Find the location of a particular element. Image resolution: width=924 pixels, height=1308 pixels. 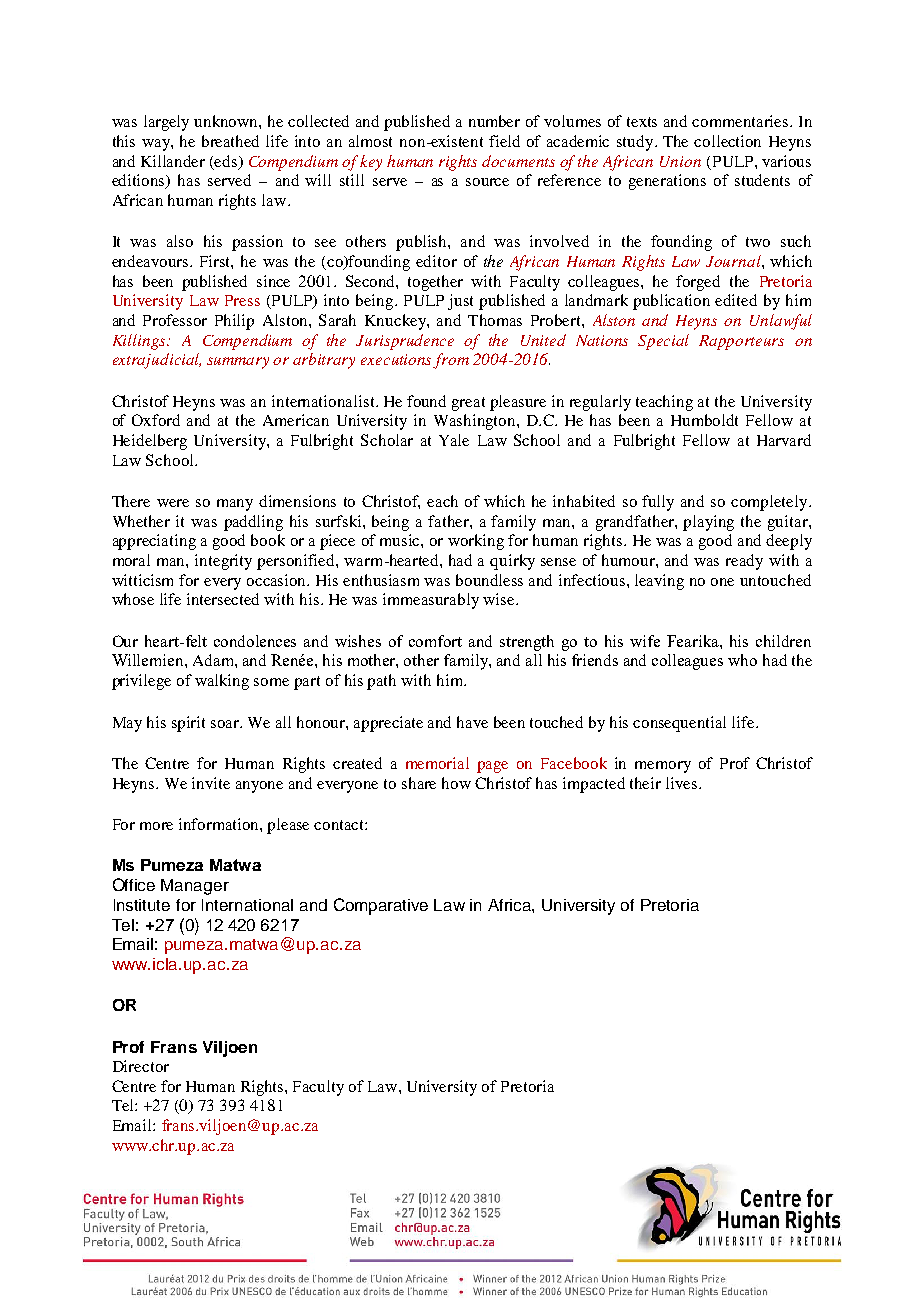

Director is located at coordinates (141, 1066).
